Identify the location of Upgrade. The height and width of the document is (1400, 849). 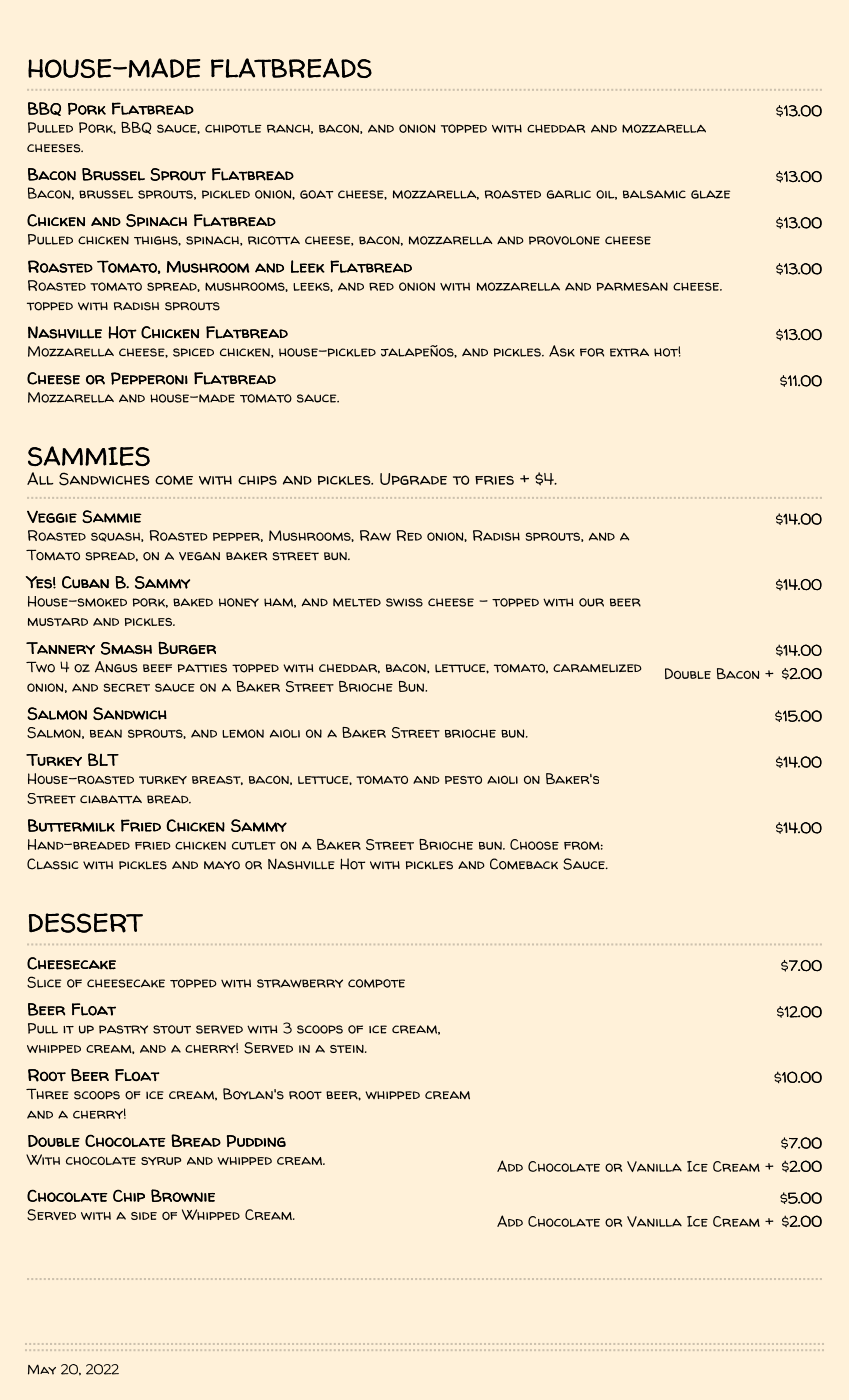
(413, 479).
